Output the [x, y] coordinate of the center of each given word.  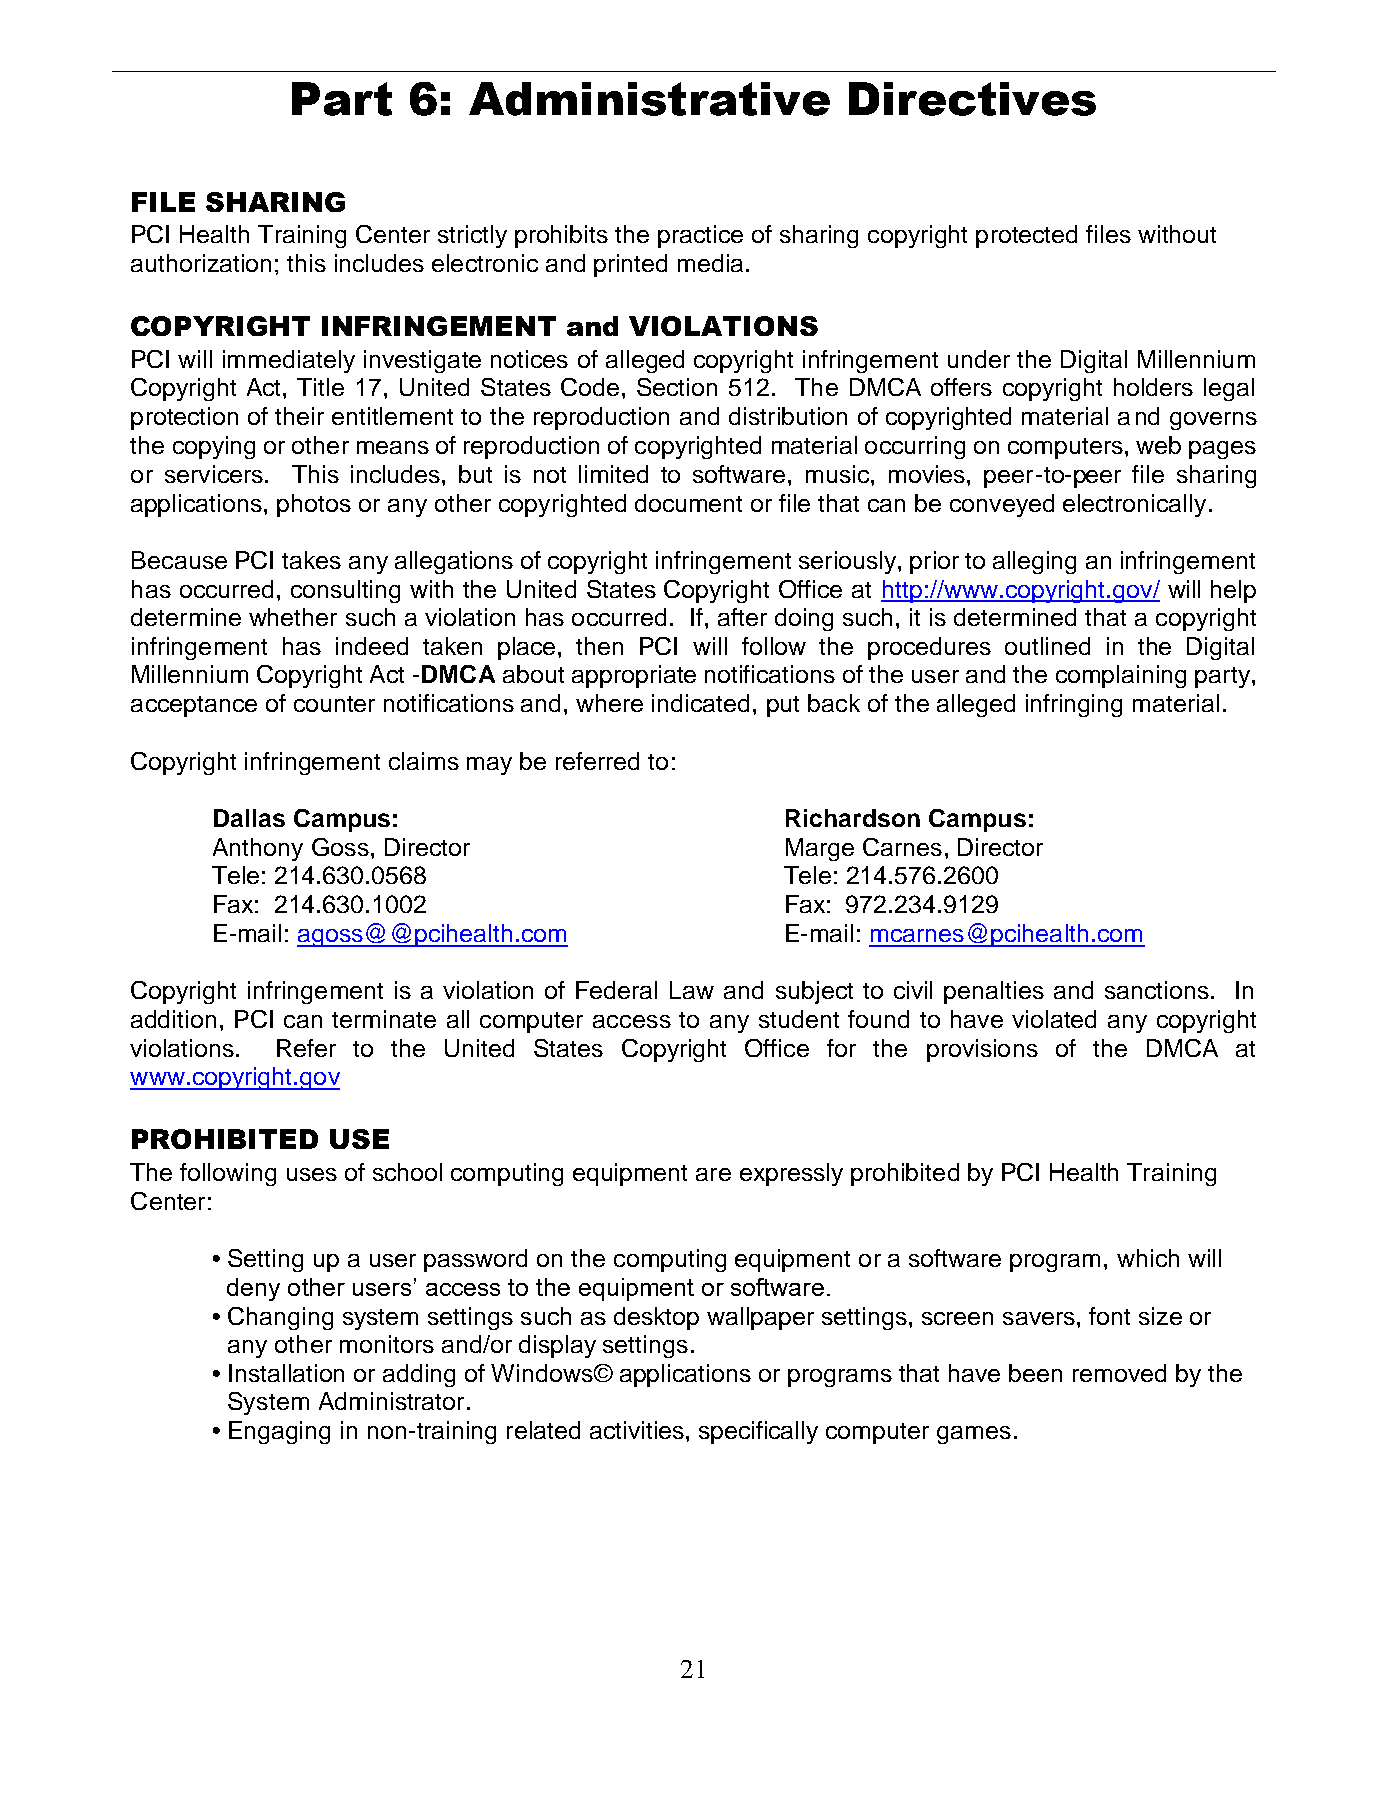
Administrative [649, 99]
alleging [1034, 562]
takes [311, 560]
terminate [384, 1019]
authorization [201, 263]
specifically [758, 1432]
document [688, 503]
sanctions [1157, 990]
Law [692, 990]
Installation [286, 1373]
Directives [972, 99]
